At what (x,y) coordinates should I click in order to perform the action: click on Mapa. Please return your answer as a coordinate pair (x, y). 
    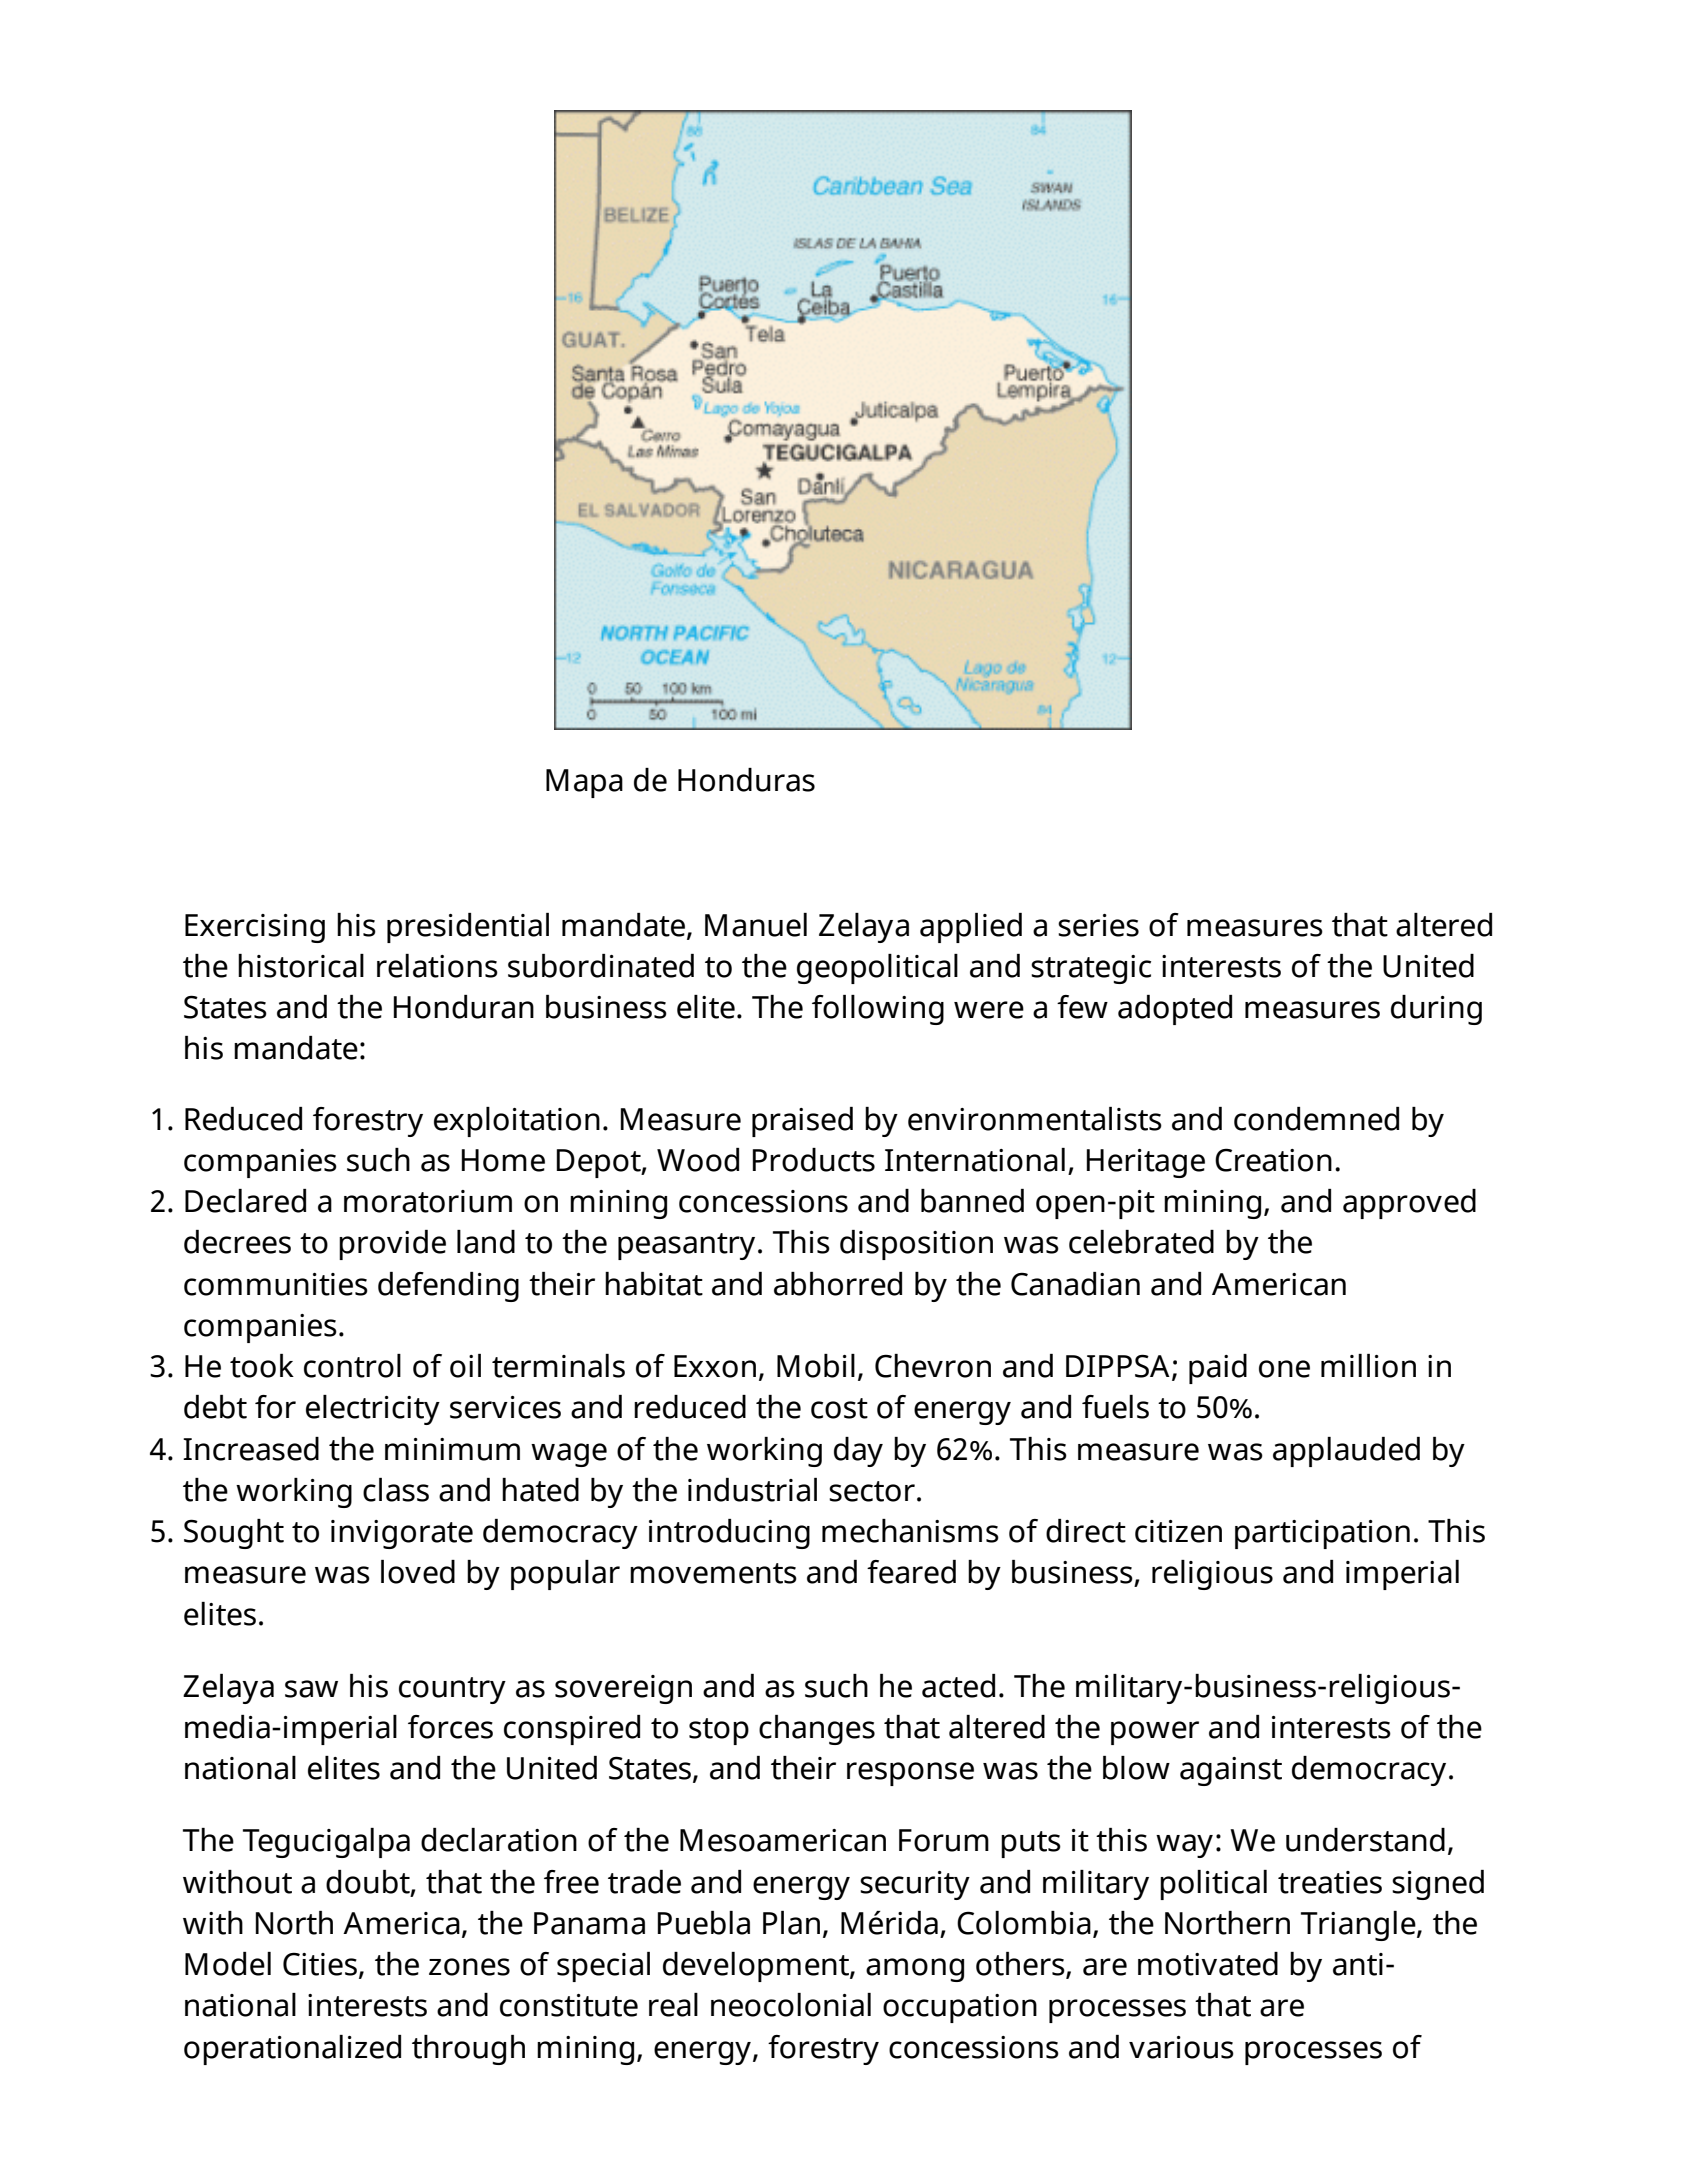
    Looking at the image, I should click on (584, 783).
